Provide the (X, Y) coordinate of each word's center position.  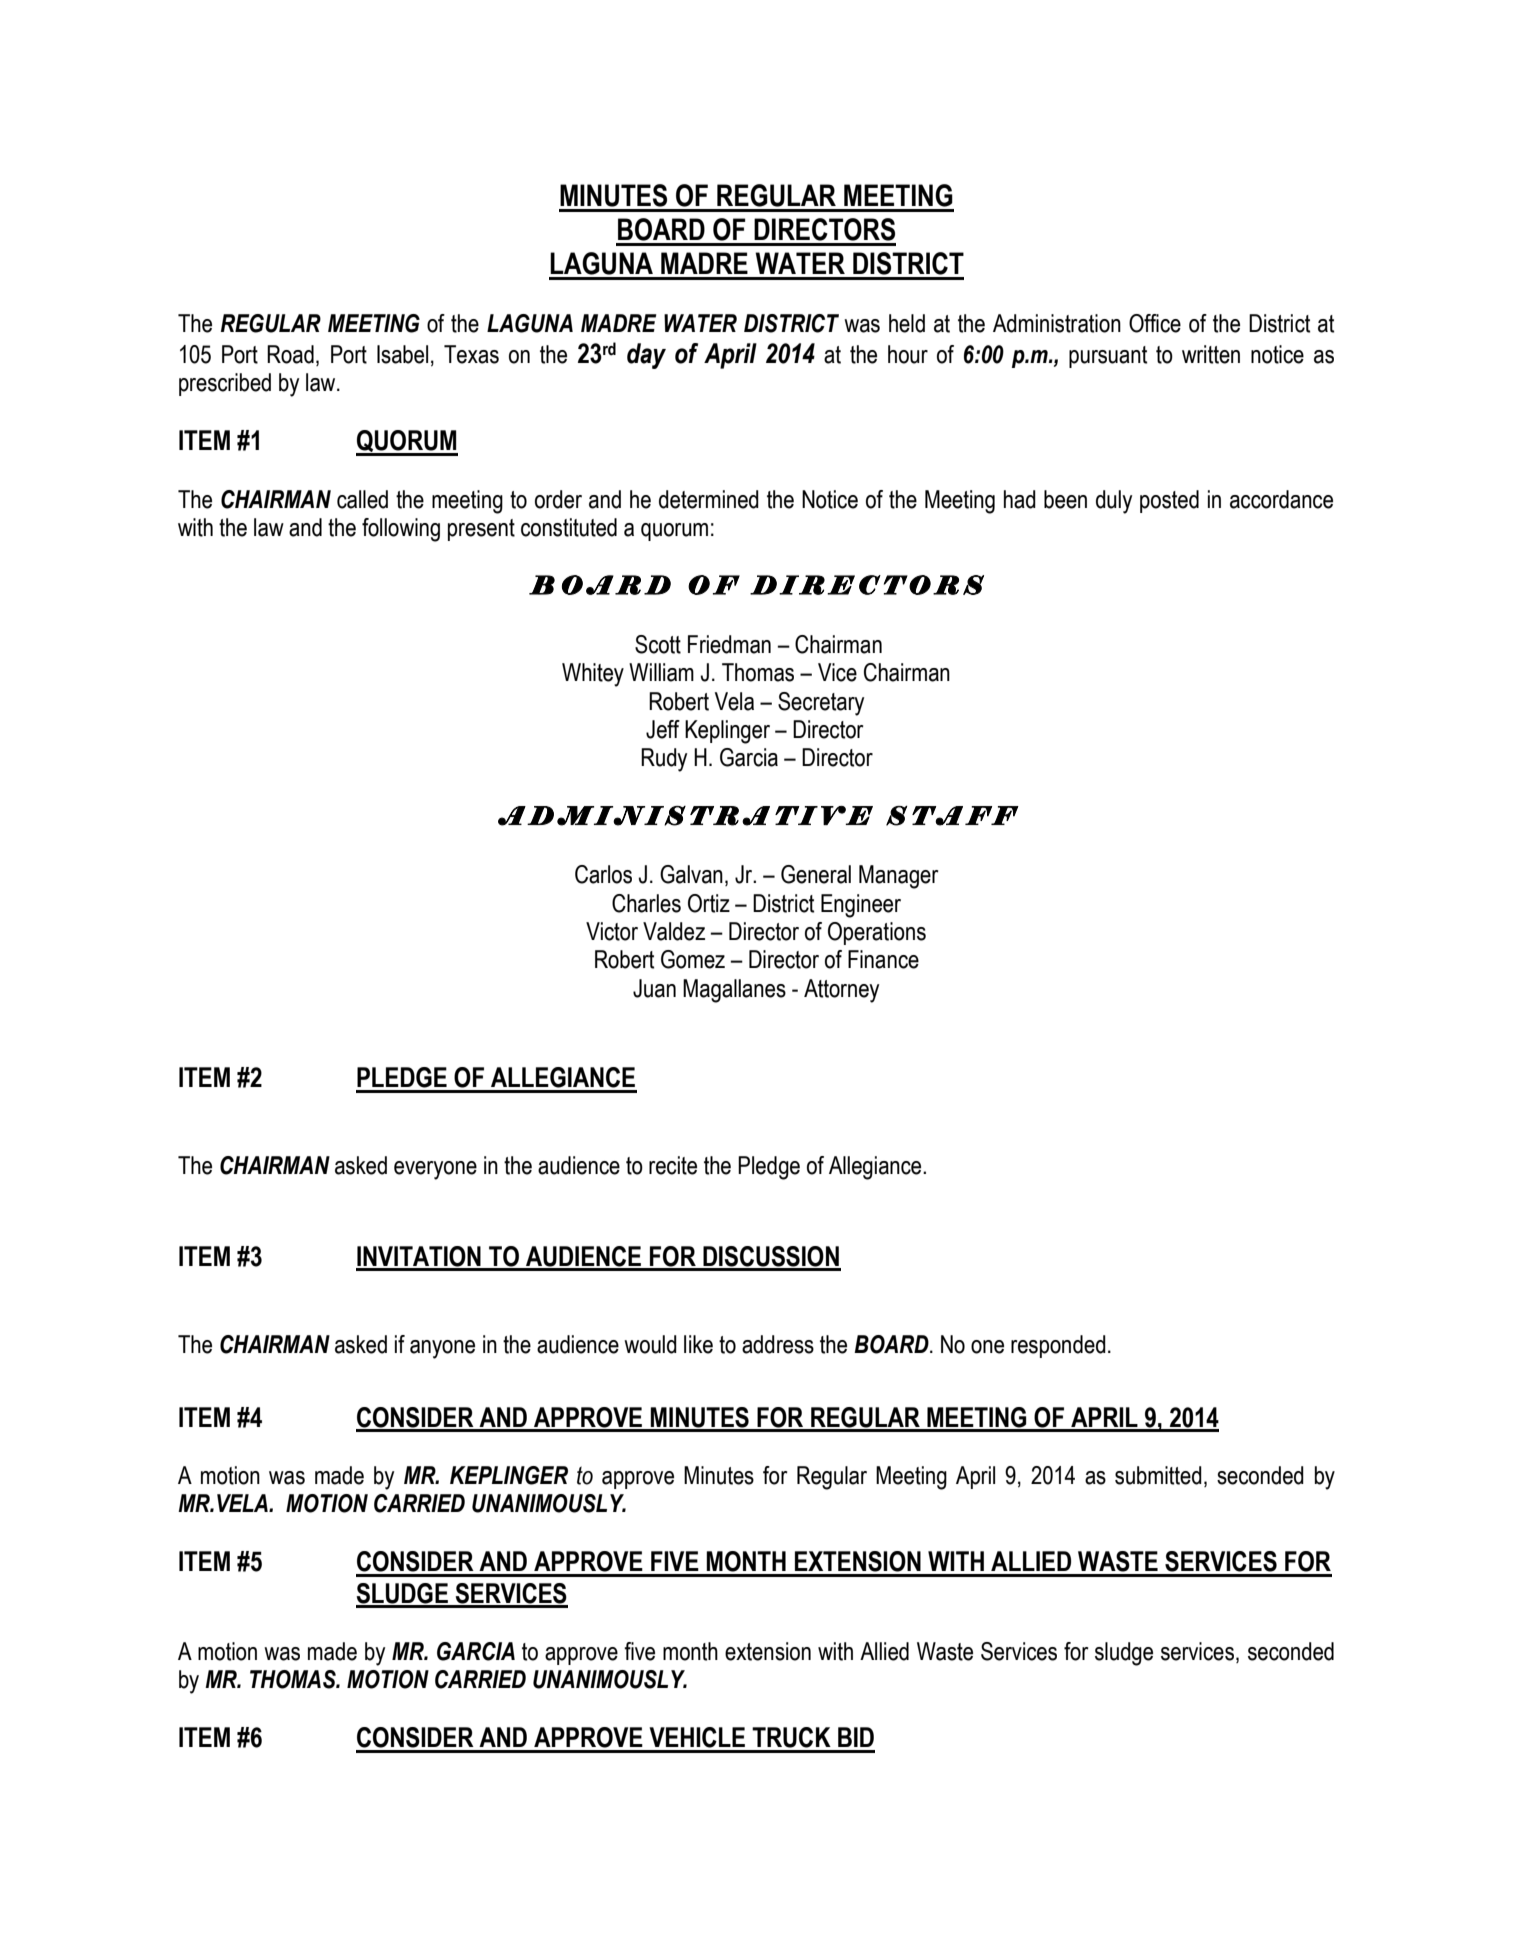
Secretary (821, 704)
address (778, 1344)
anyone (442, 1349)
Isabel (402, 354)
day (646, 356)
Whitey (593, 675)
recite (673, 1165)
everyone (435, 1170)
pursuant (1108, 357)
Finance (883, 959)
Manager (899, 877)
